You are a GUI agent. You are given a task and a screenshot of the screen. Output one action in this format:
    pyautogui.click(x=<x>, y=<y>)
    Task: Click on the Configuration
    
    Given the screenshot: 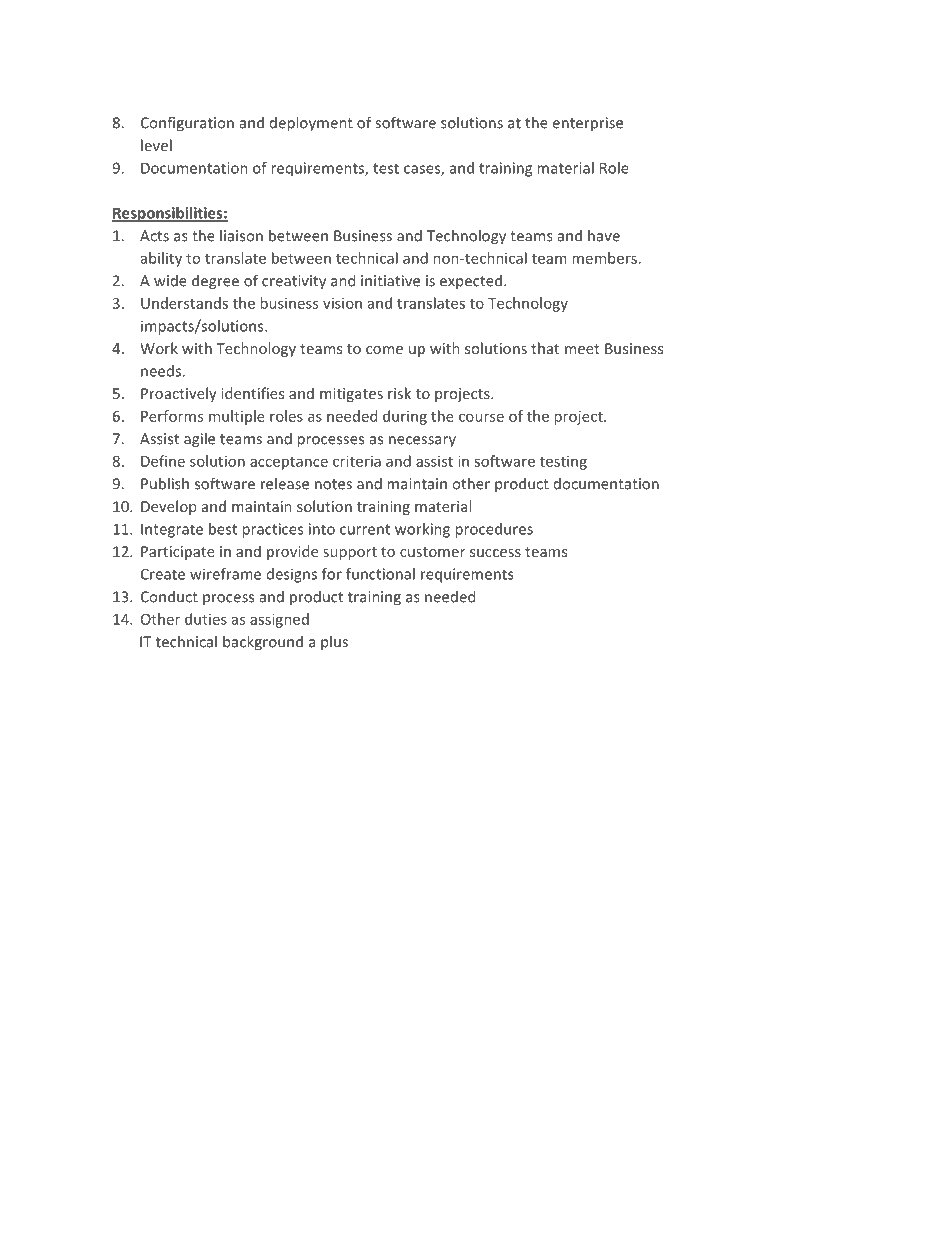 What is the action you would take?
    pyautogui.click(x=187, y=124)
